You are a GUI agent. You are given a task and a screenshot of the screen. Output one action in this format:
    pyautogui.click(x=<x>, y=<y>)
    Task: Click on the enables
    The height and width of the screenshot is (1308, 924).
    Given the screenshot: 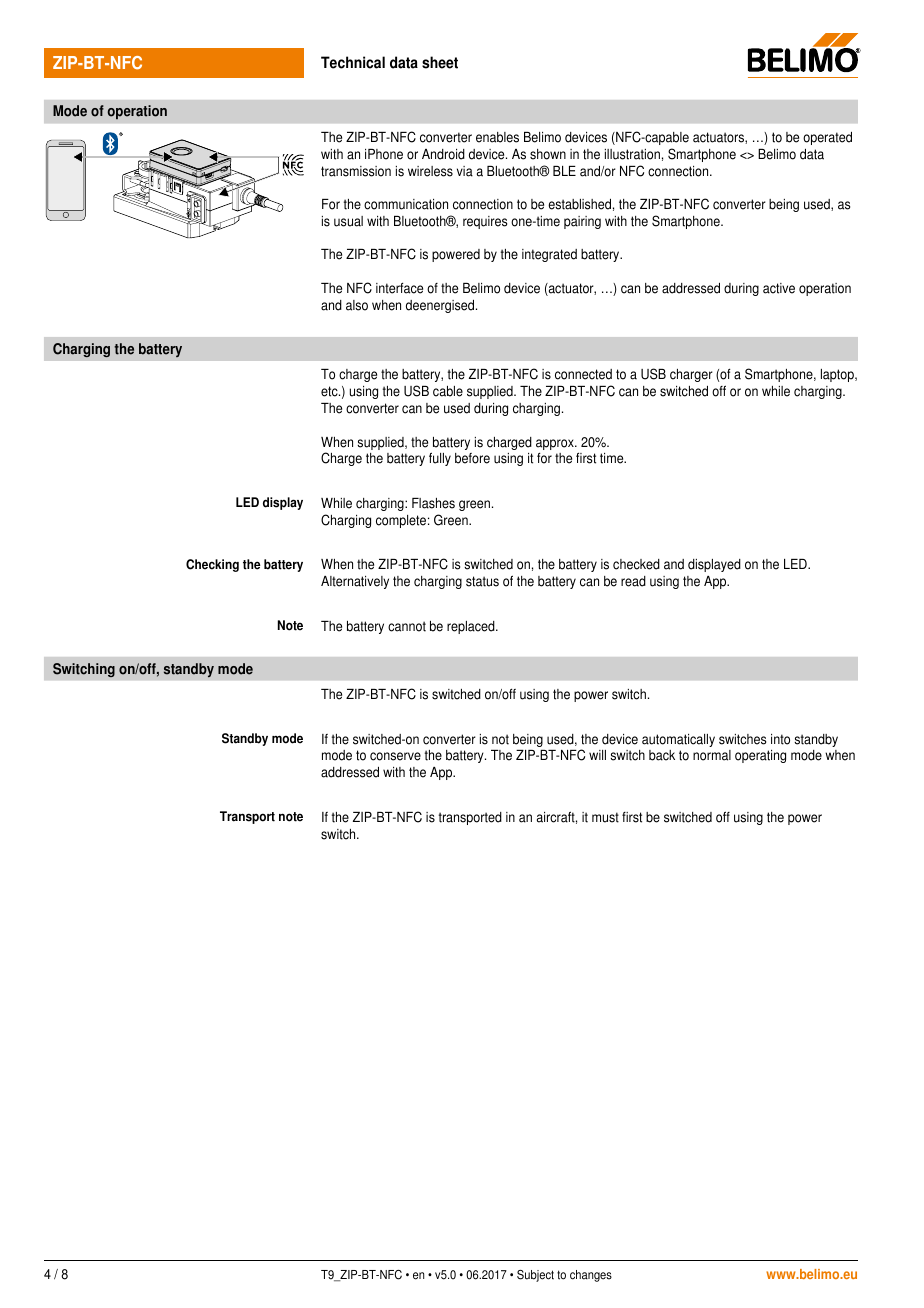 What is the action you would take?
    pyautogui.click(x=497, y=137)
